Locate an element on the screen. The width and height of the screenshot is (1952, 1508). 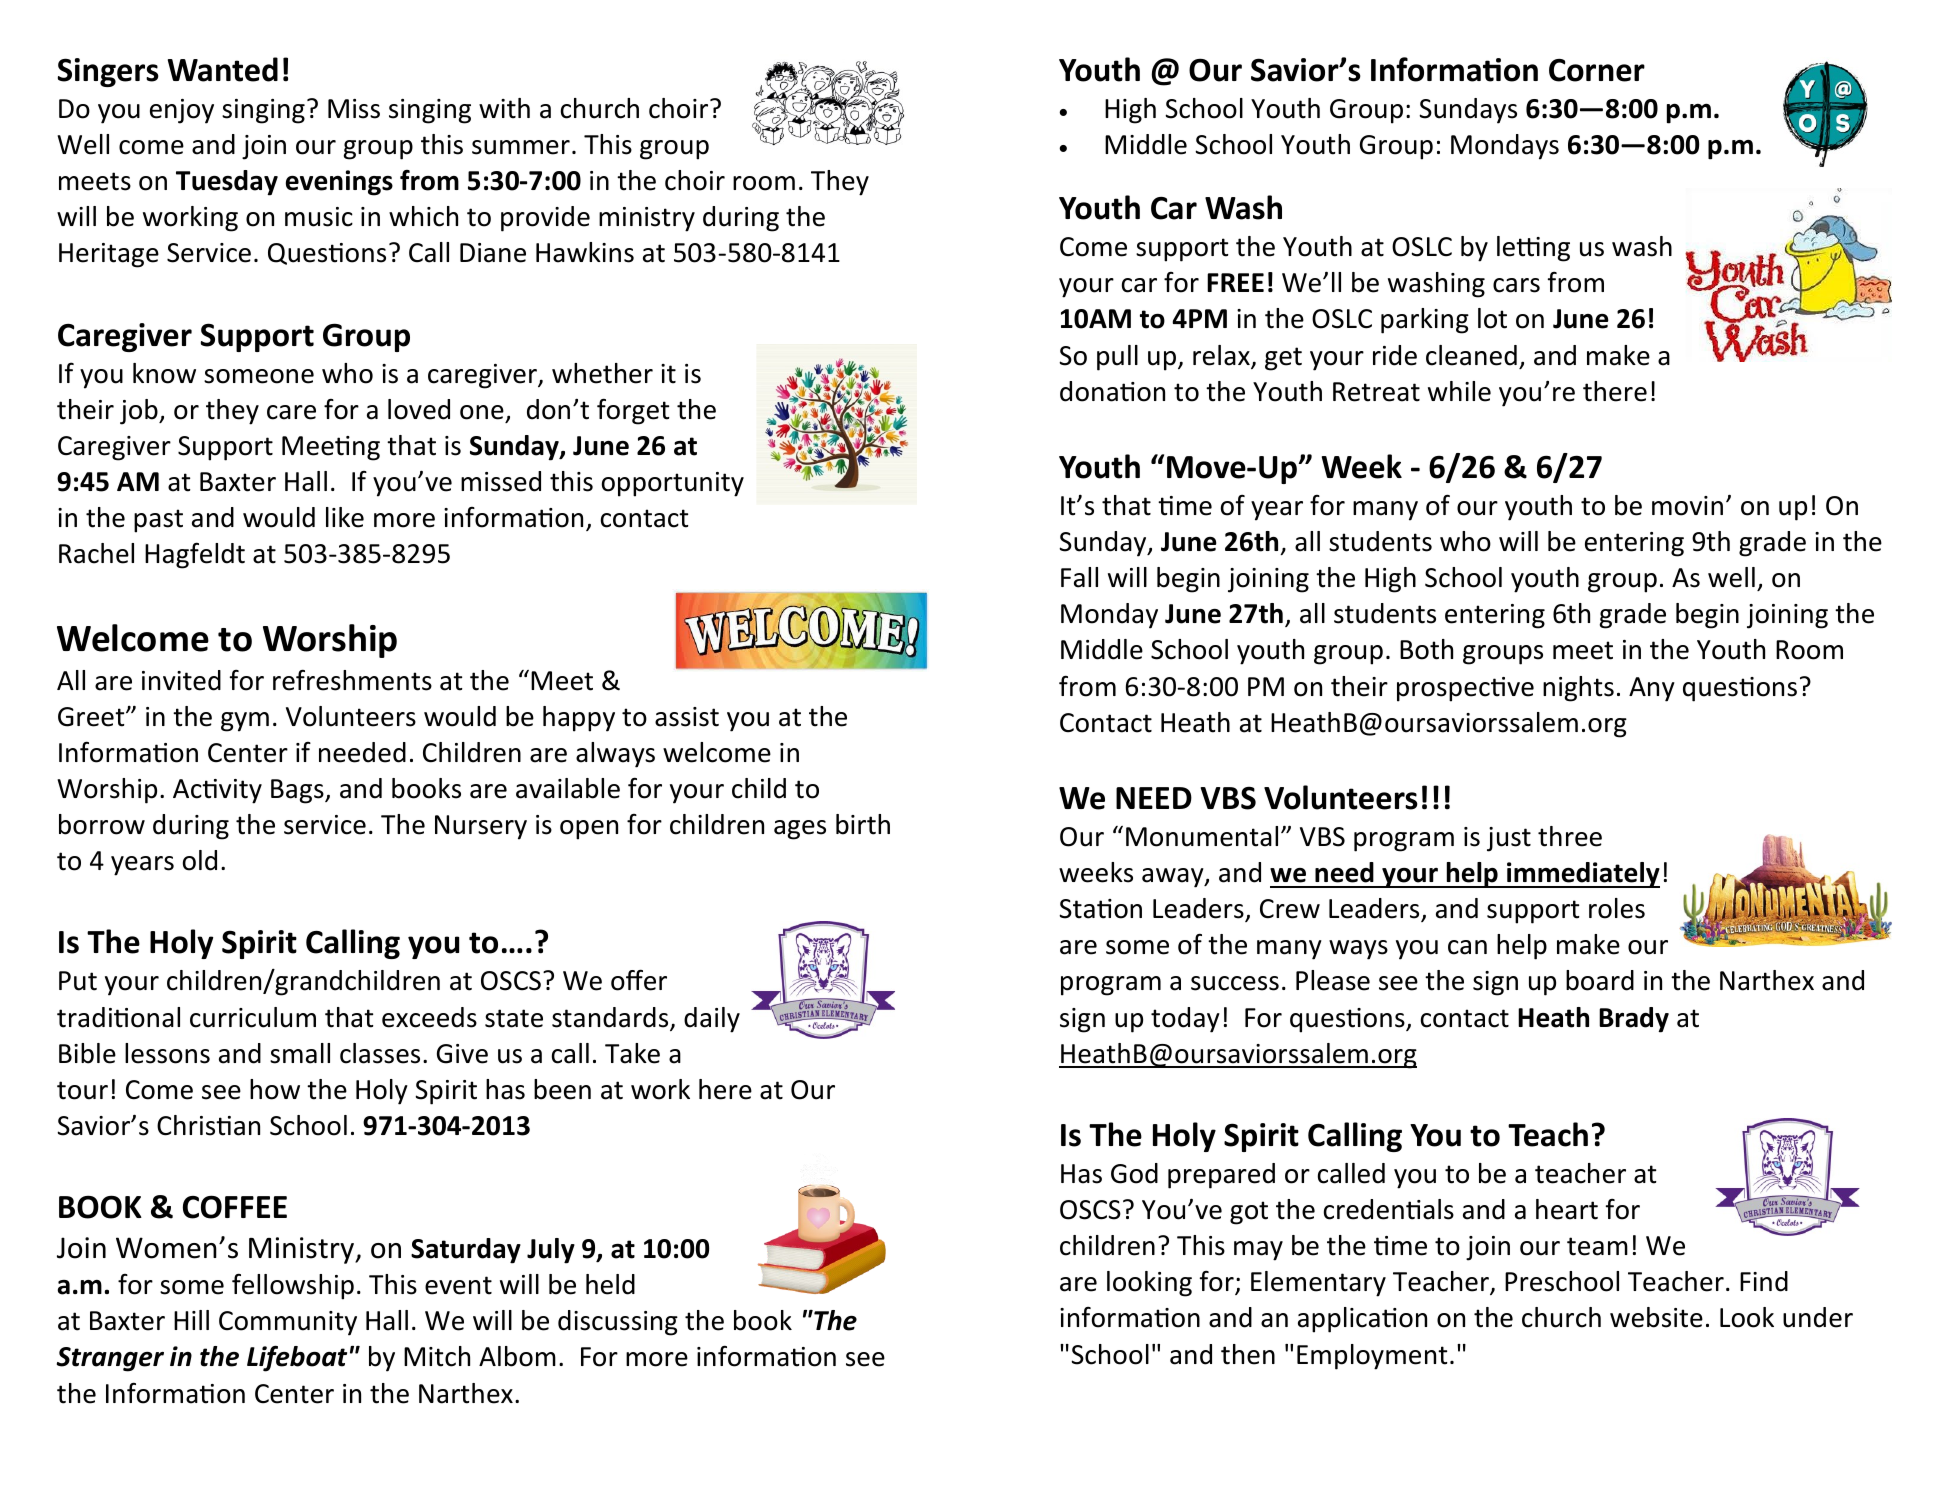
three is located at coordinates (1570, 836).
